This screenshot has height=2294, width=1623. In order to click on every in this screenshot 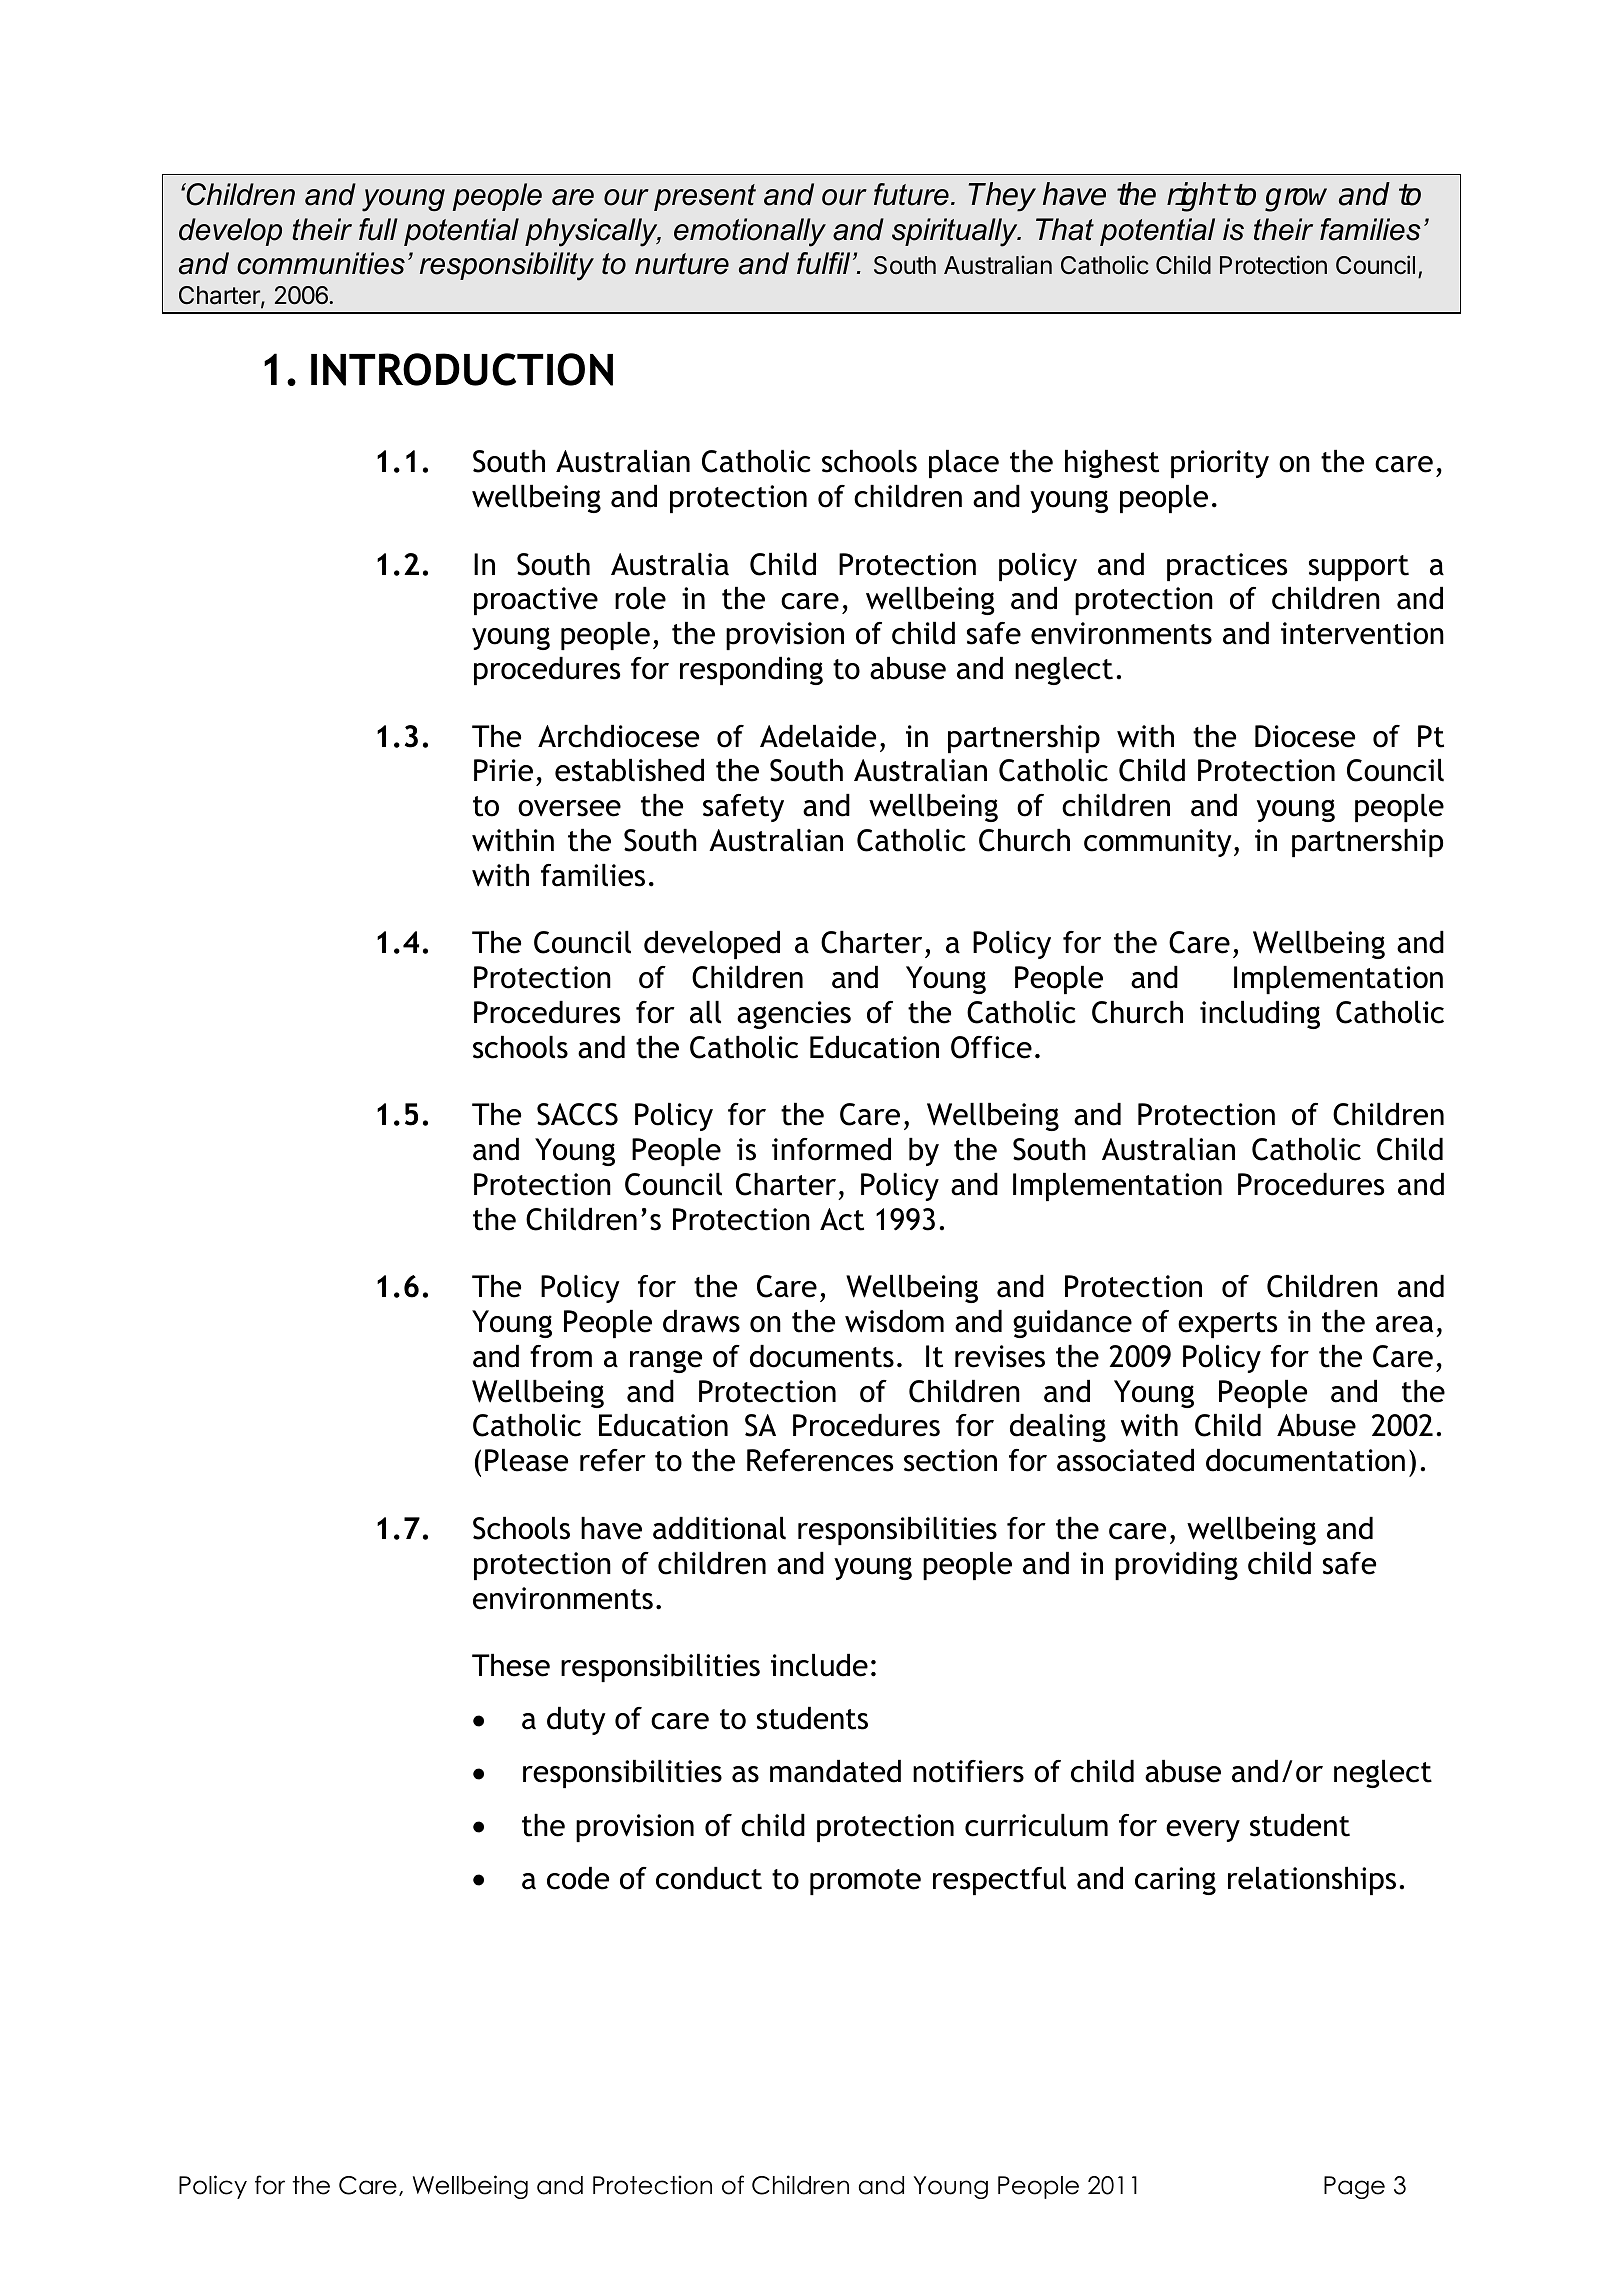, I will do `click(1203, 1831)`.
